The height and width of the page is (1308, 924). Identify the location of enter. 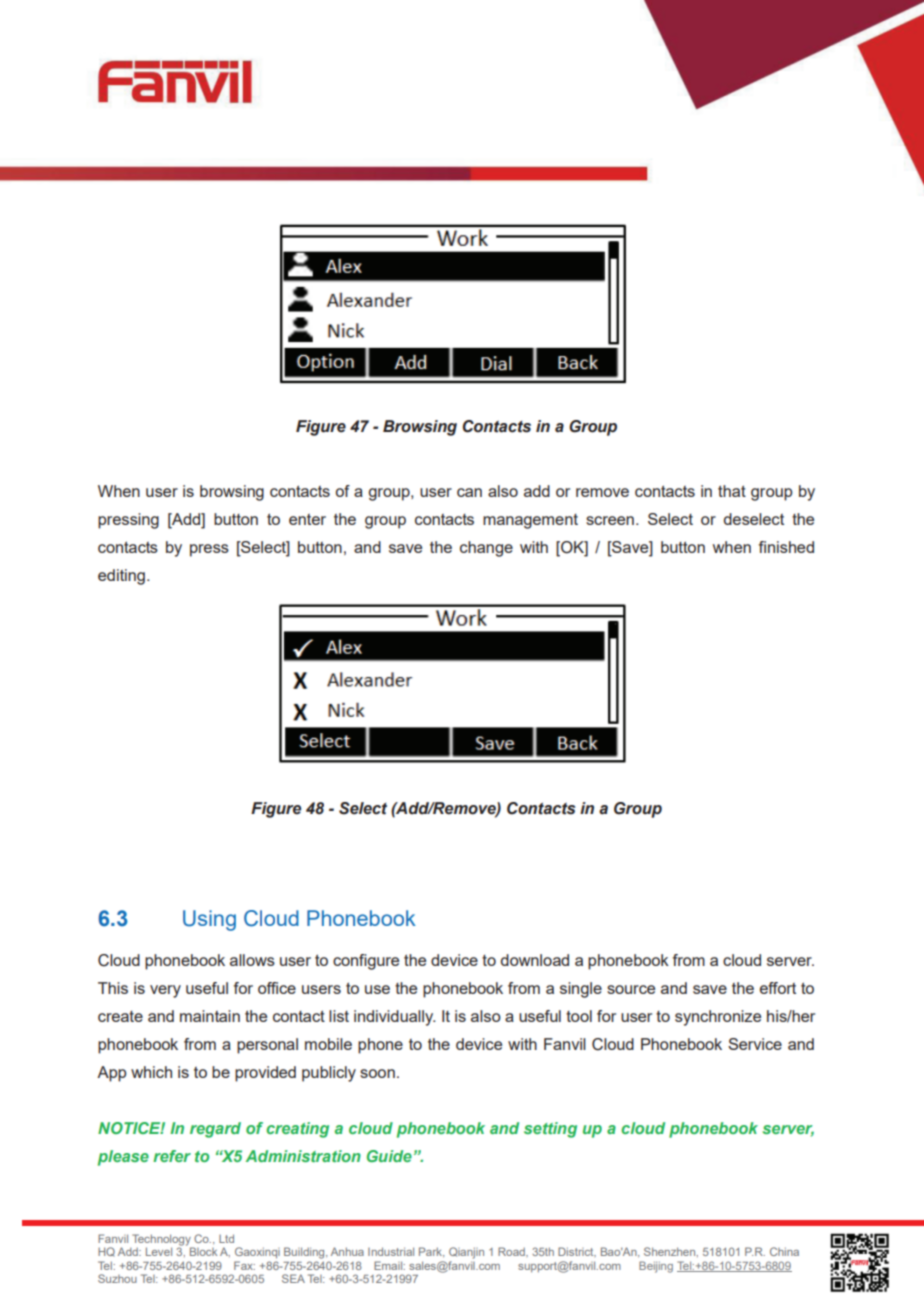
(307, 519).
